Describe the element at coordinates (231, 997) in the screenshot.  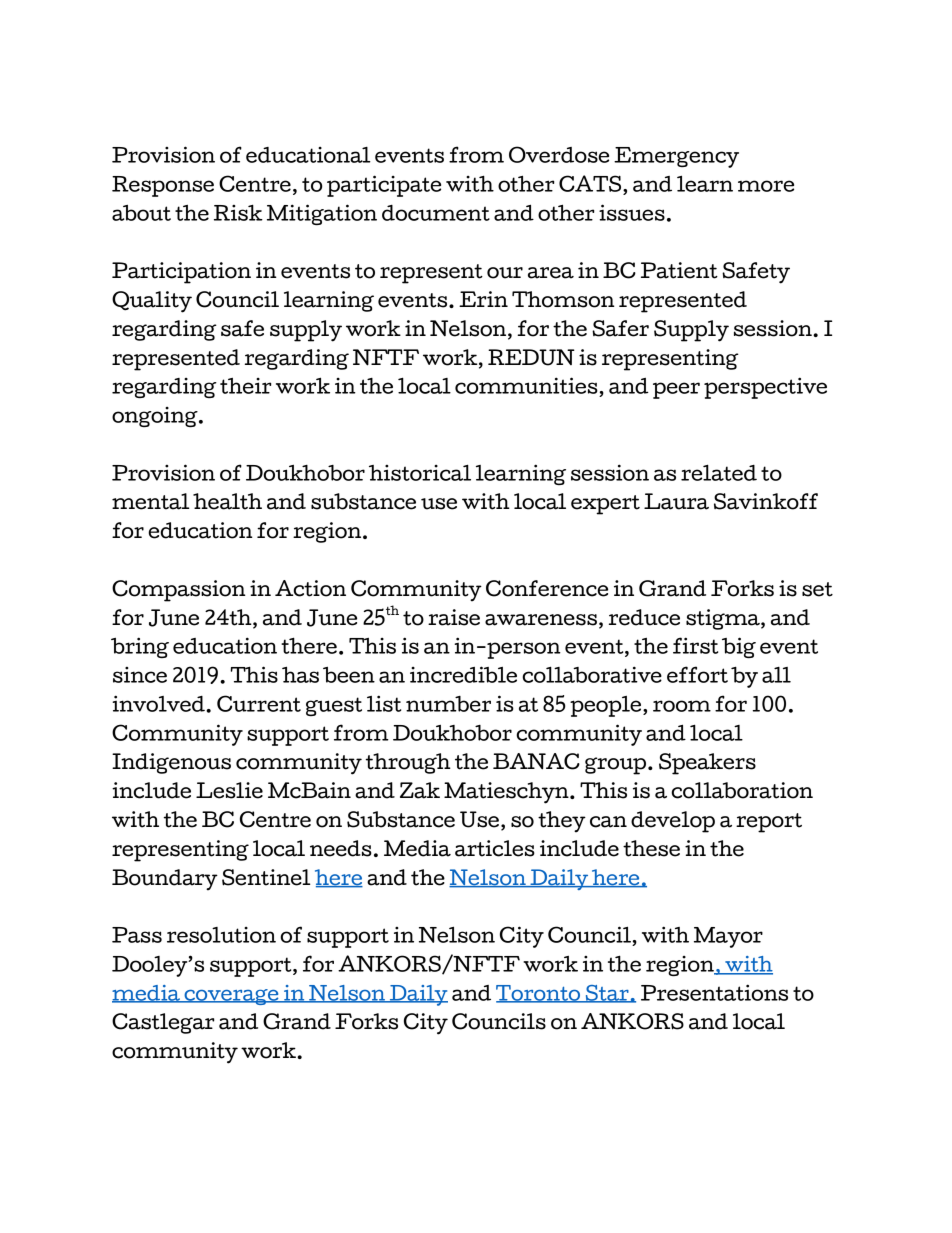
I see `coverage` at that location.
